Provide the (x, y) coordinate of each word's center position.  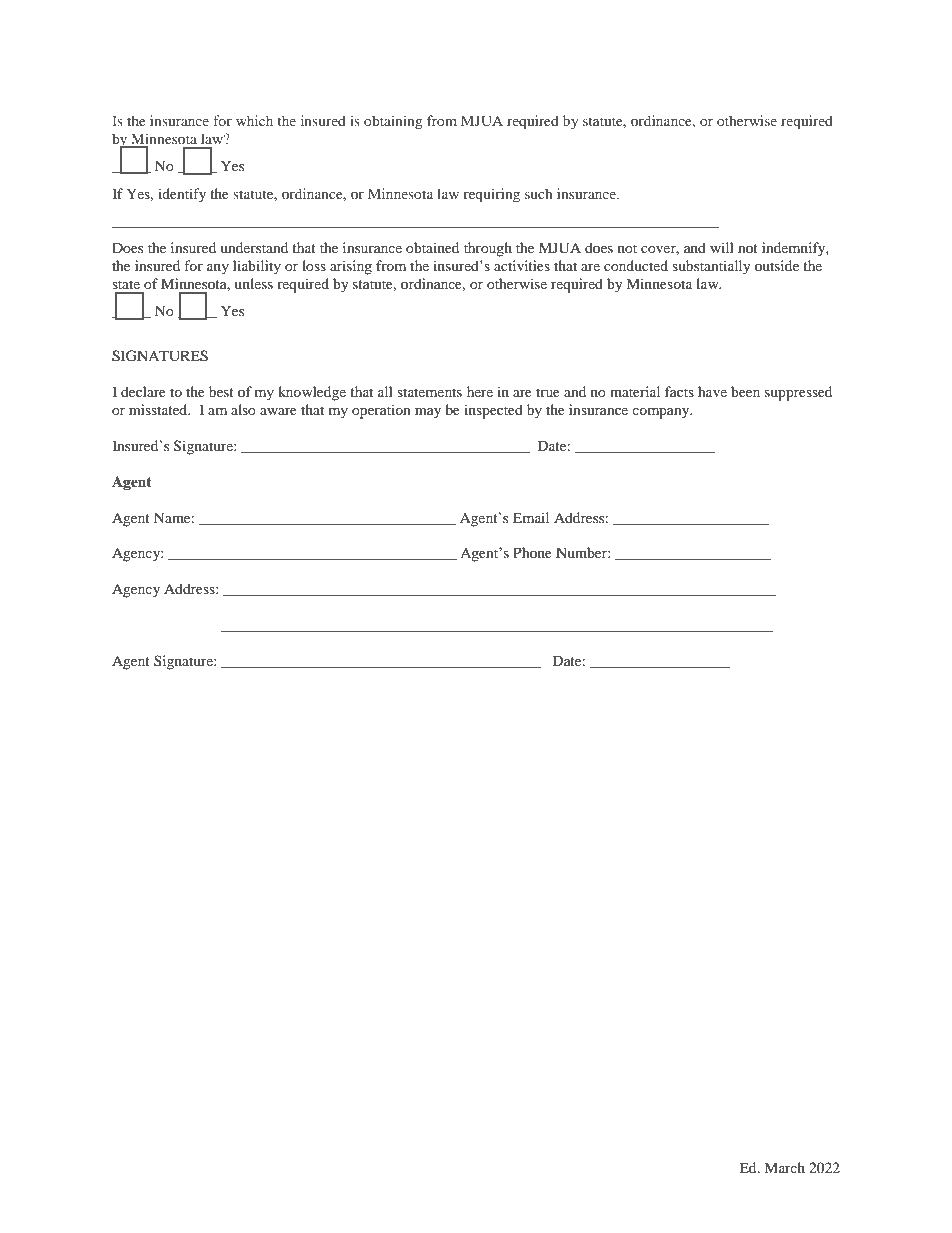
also (243, 409)
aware (278, 411)
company (662, 413)
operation (381, 411)
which (254, 120)
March (784, 1167)
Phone (532, 552)
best (221, 391)
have (712, 391)
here (480, 391)
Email (531, 517)
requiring (492, 195)
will (722, 247)
